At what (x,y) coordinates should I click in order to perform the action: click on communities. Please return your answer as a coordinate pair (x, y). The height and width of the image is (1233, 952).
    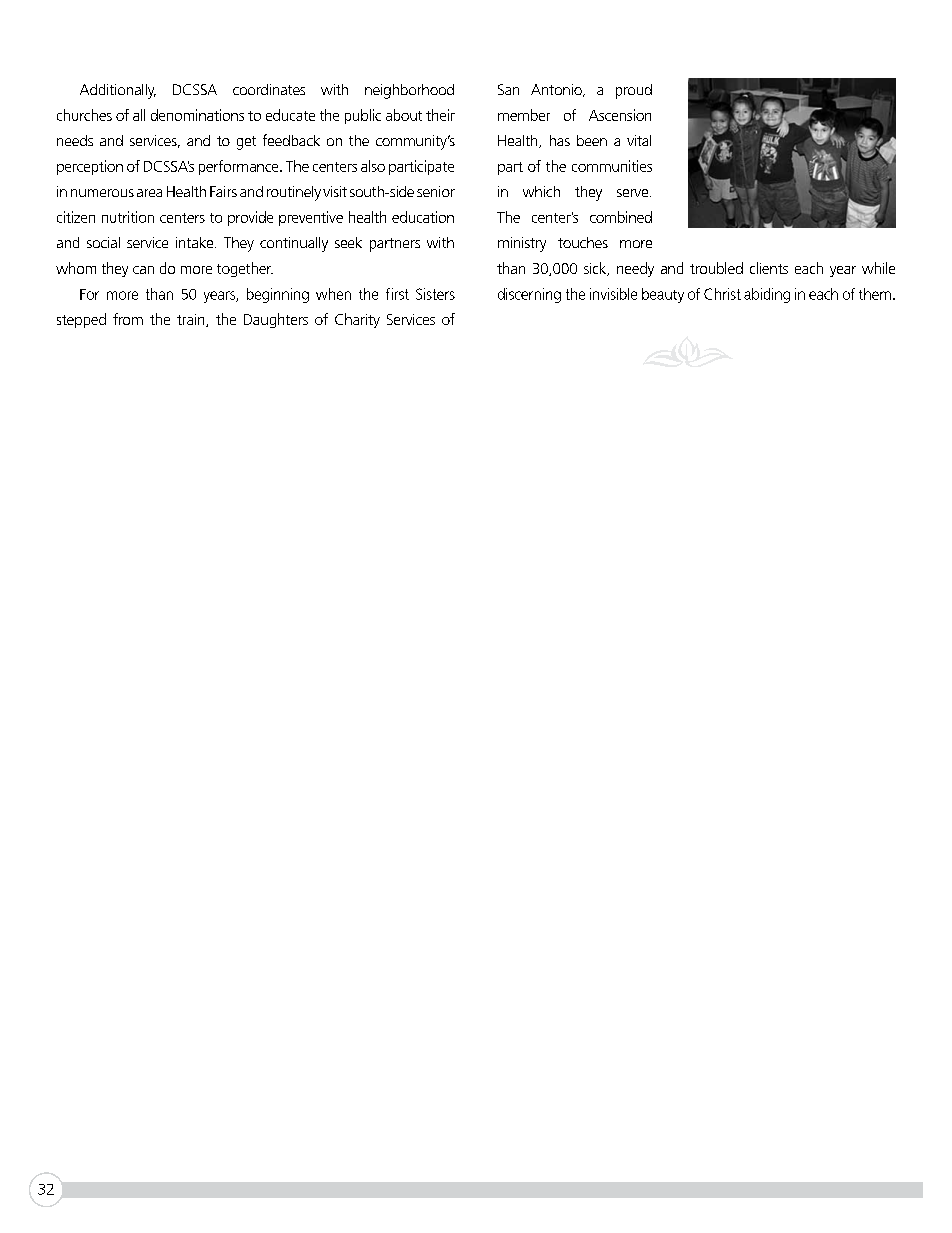
    Looking at the image, I should click on (612, 166).
